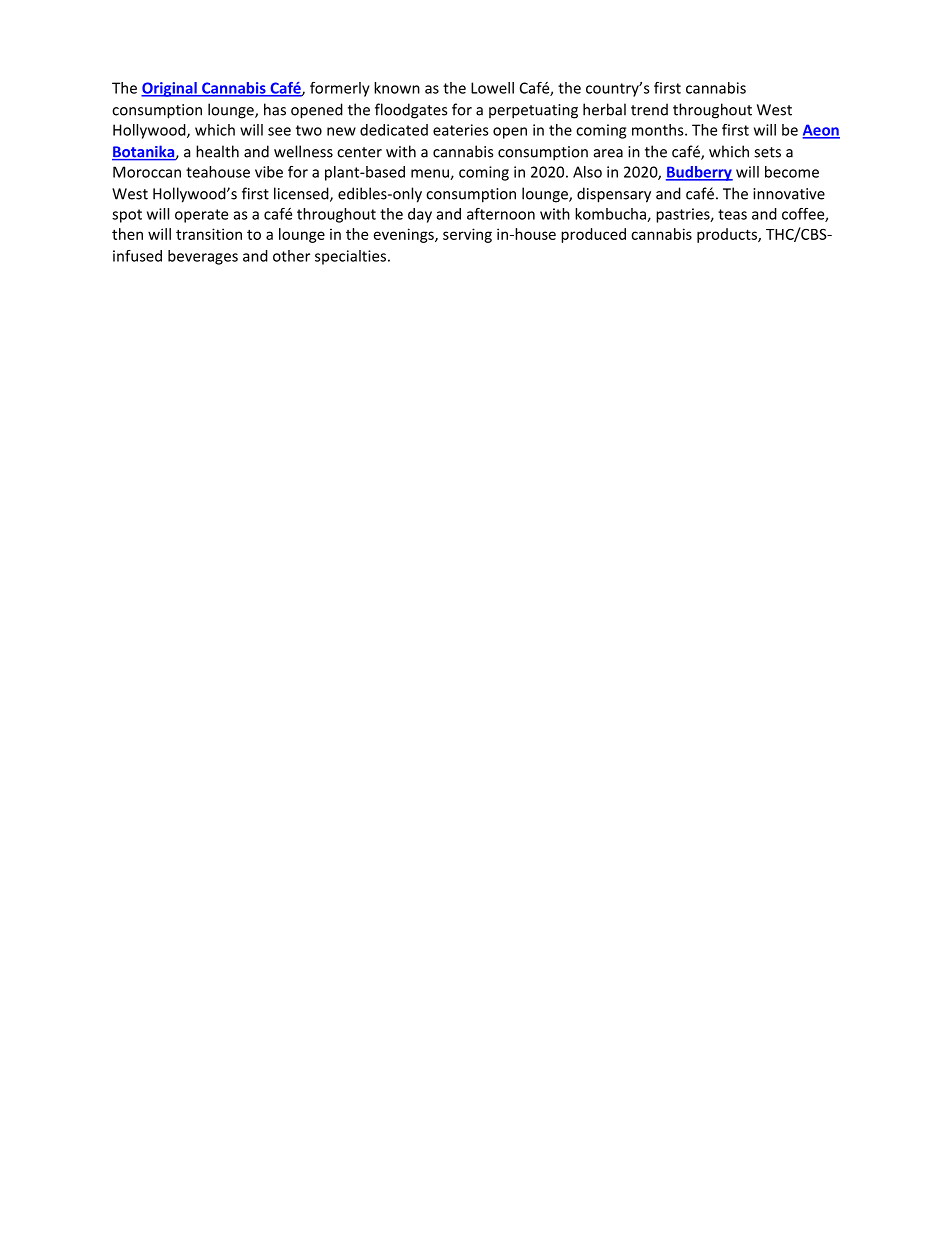  I want to click on vibe, so click(269, 172).
